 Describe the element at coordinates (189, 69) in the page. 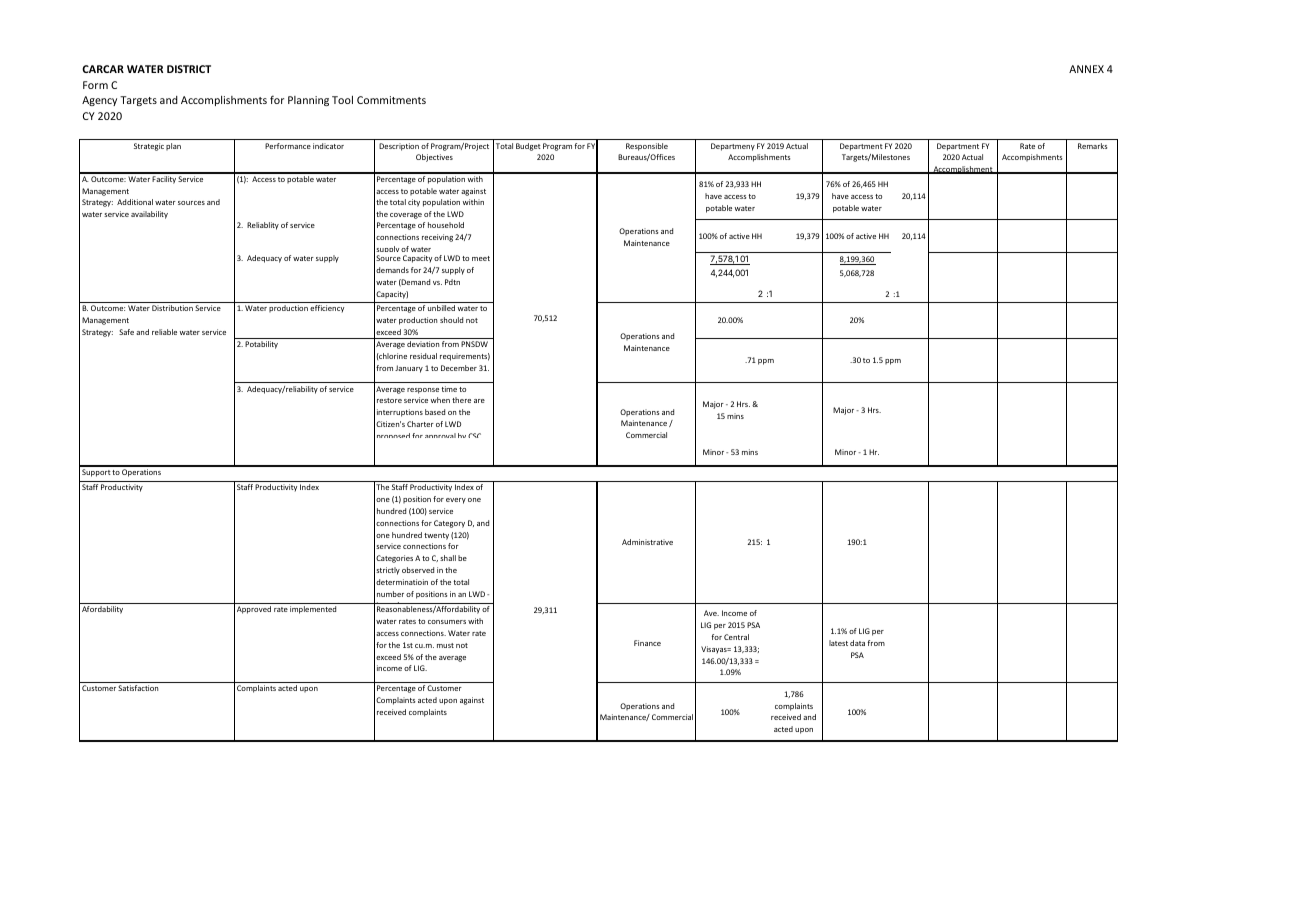

I see `DISTRICT` at that location.
